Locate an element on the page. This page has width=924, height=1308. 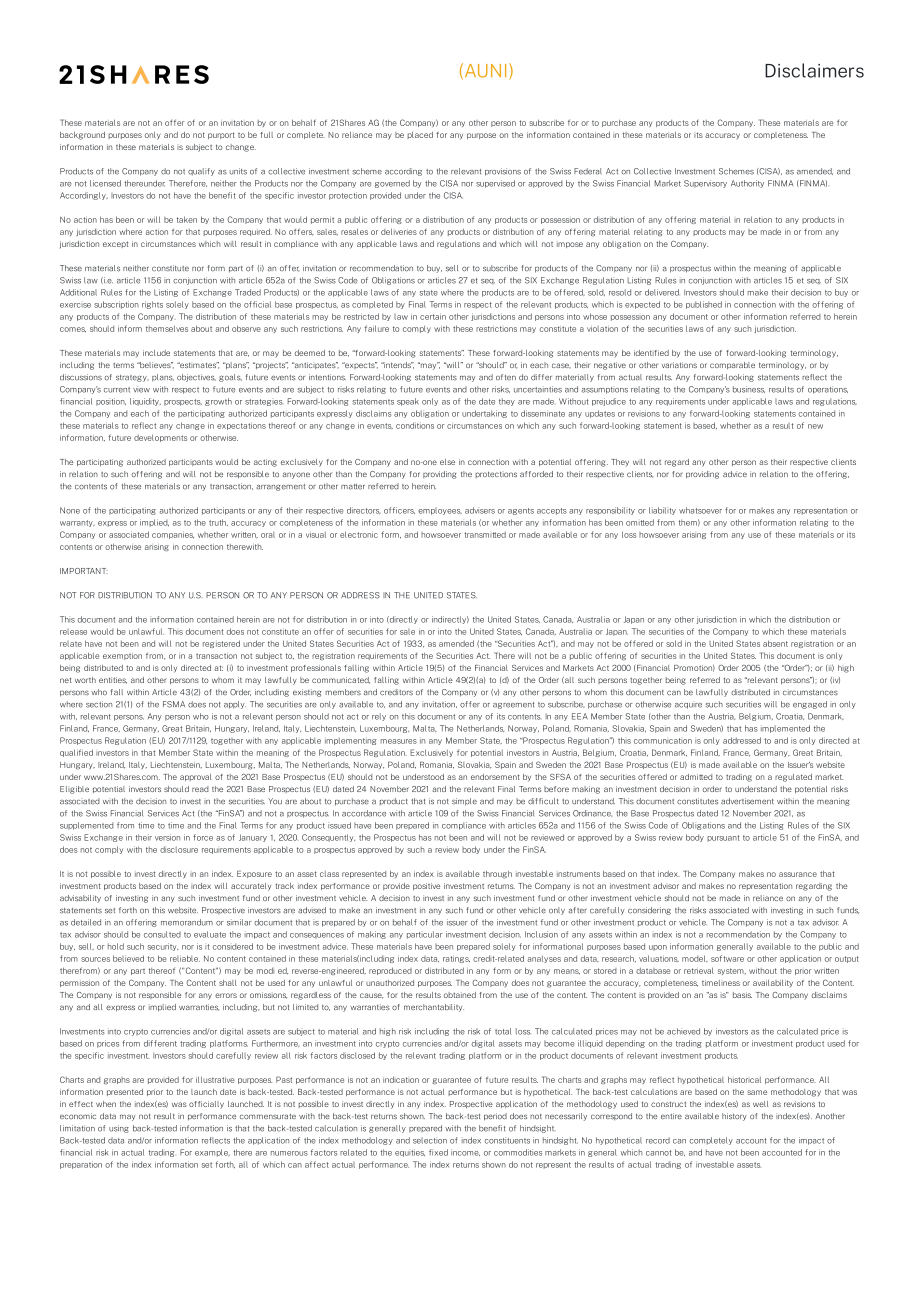
placed is located at coordinates (420, 135).
